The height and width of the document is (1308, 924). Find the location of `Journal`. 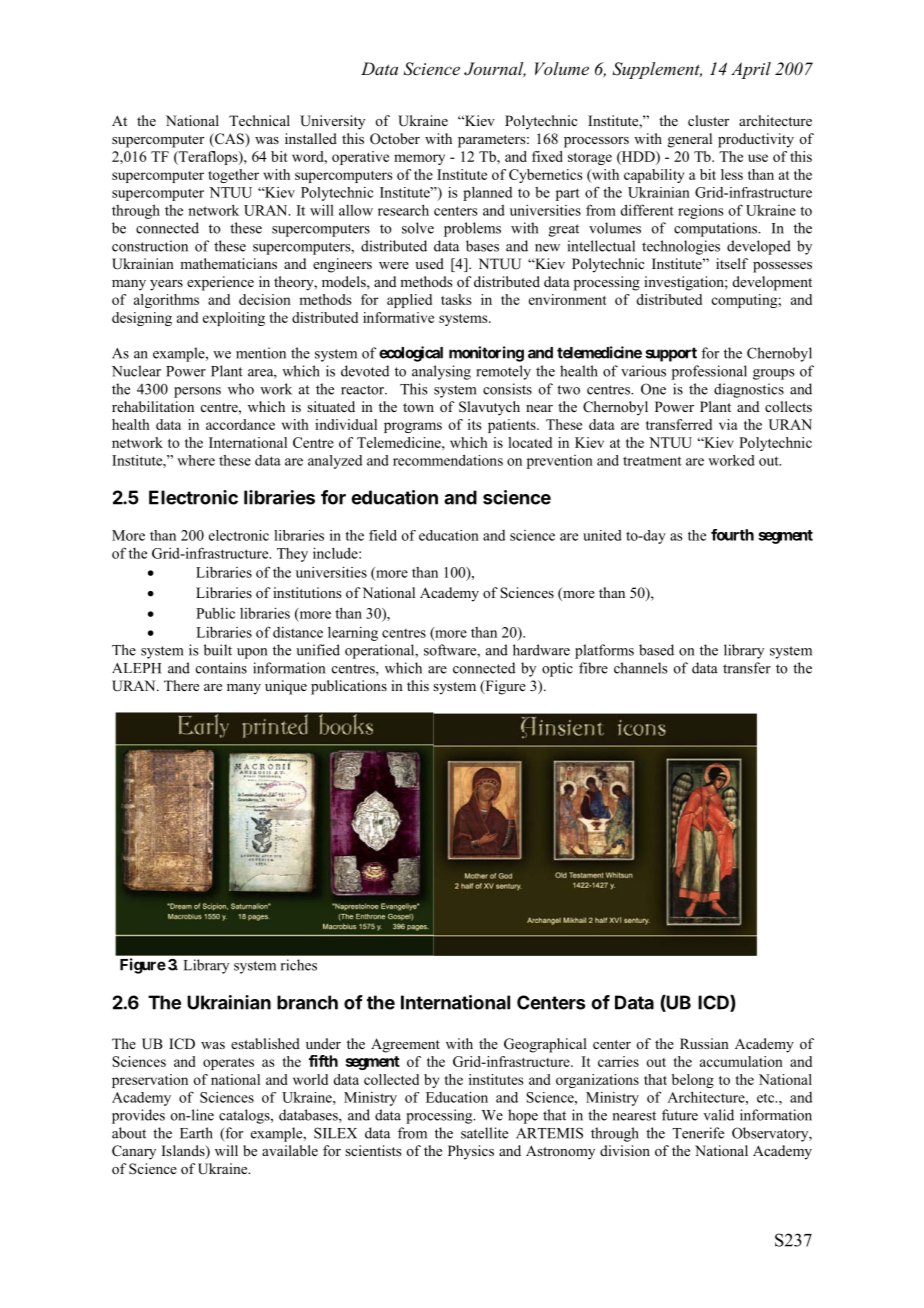

Journal is located at coordinates (495, 69).
